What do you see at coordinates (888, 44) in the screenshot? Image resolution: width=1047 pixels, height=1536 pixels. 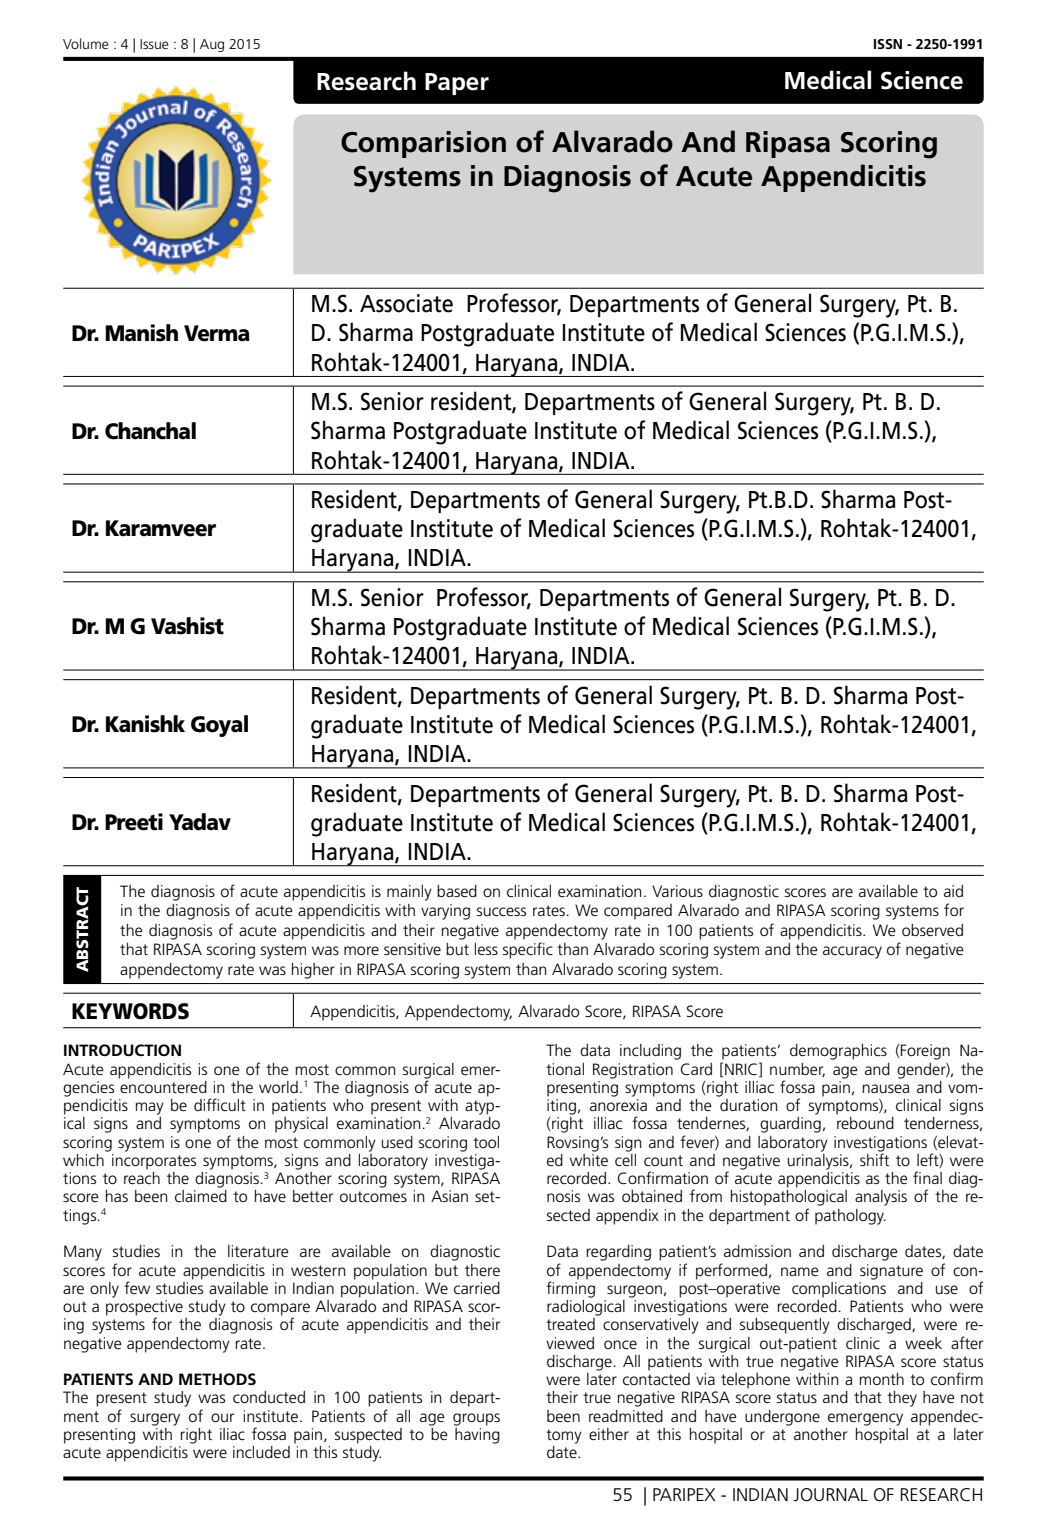 I see `ISSN` at bounding box center [888, 44].
